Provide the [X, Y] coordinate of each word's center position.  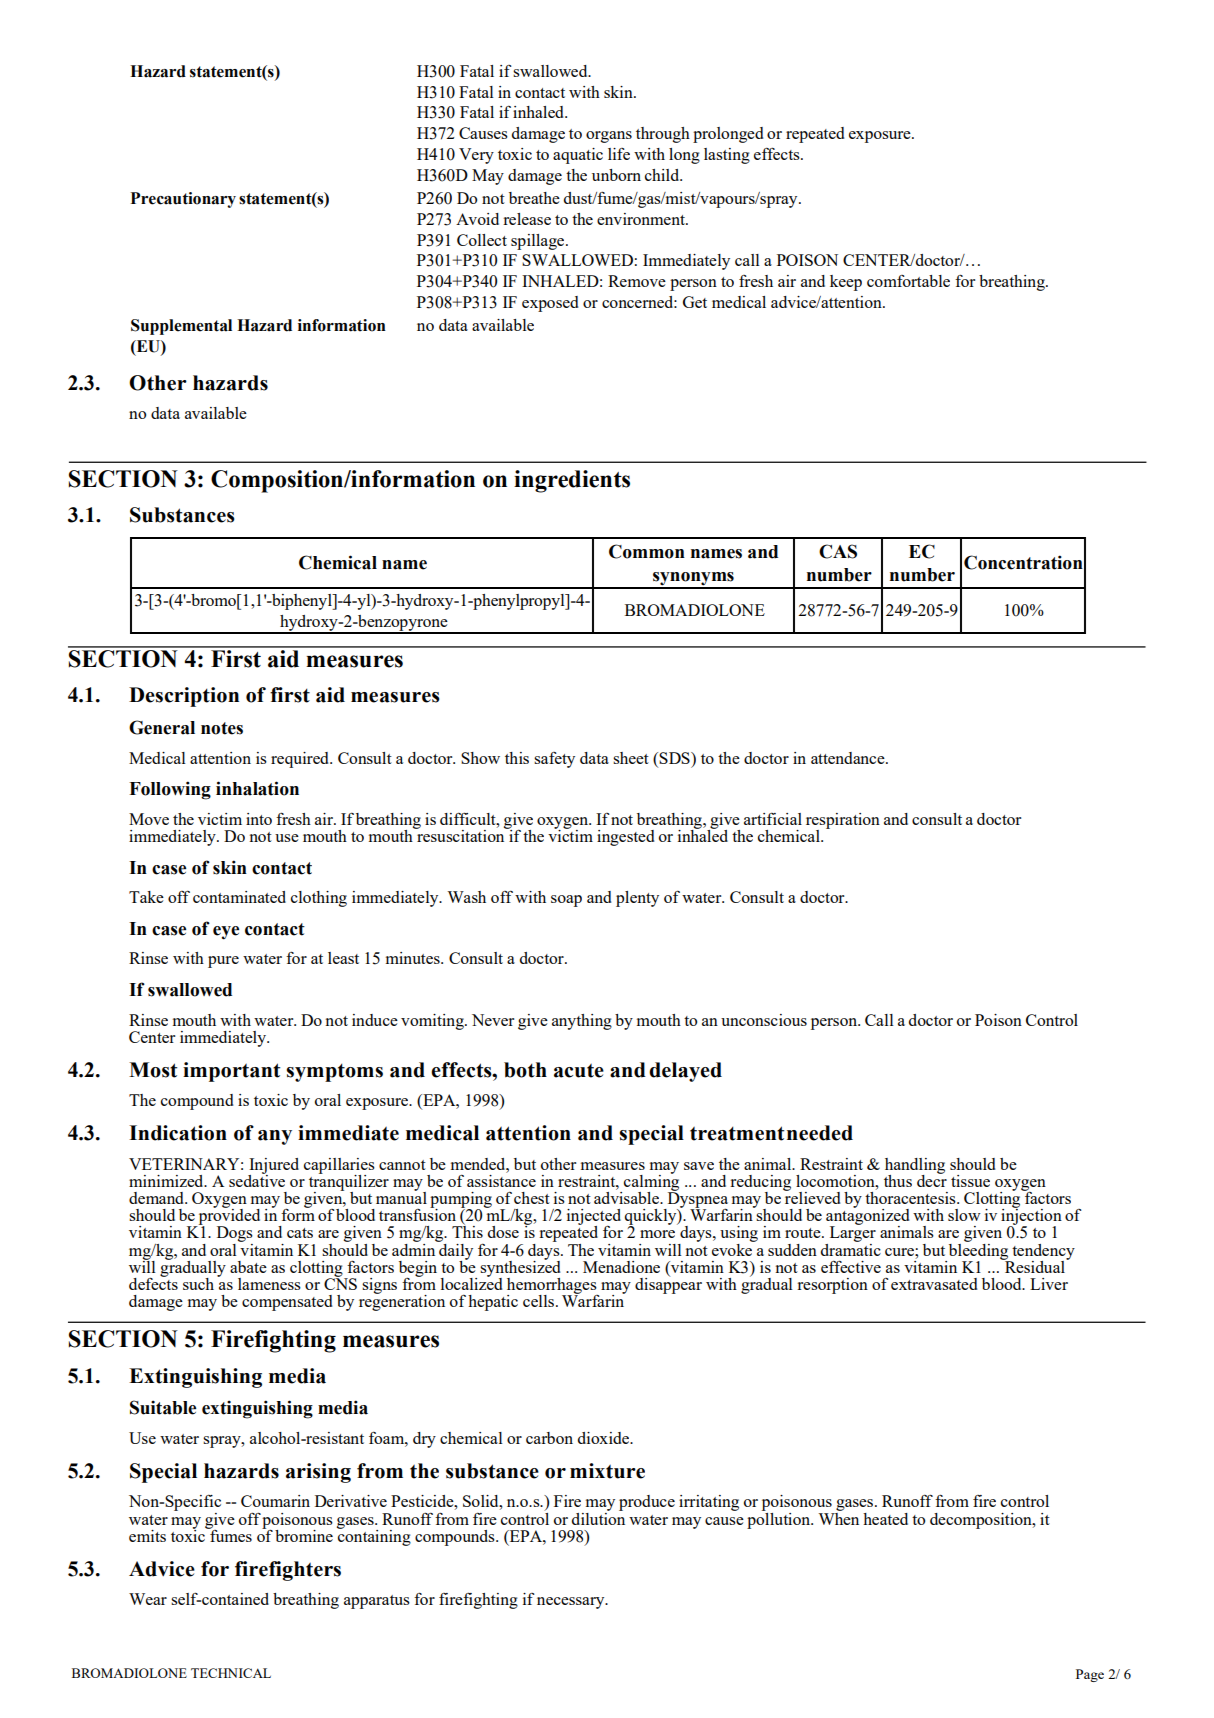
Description [184, 697]
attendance [849, 758]
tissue [970, 1181]
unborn [616, 175]
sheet [631, 758]
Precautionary [183, 200]
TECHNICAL [231, 1673]
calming [651, 1182]
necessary [572, 1603]
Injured [273, 1167]
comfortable [908, 281]
